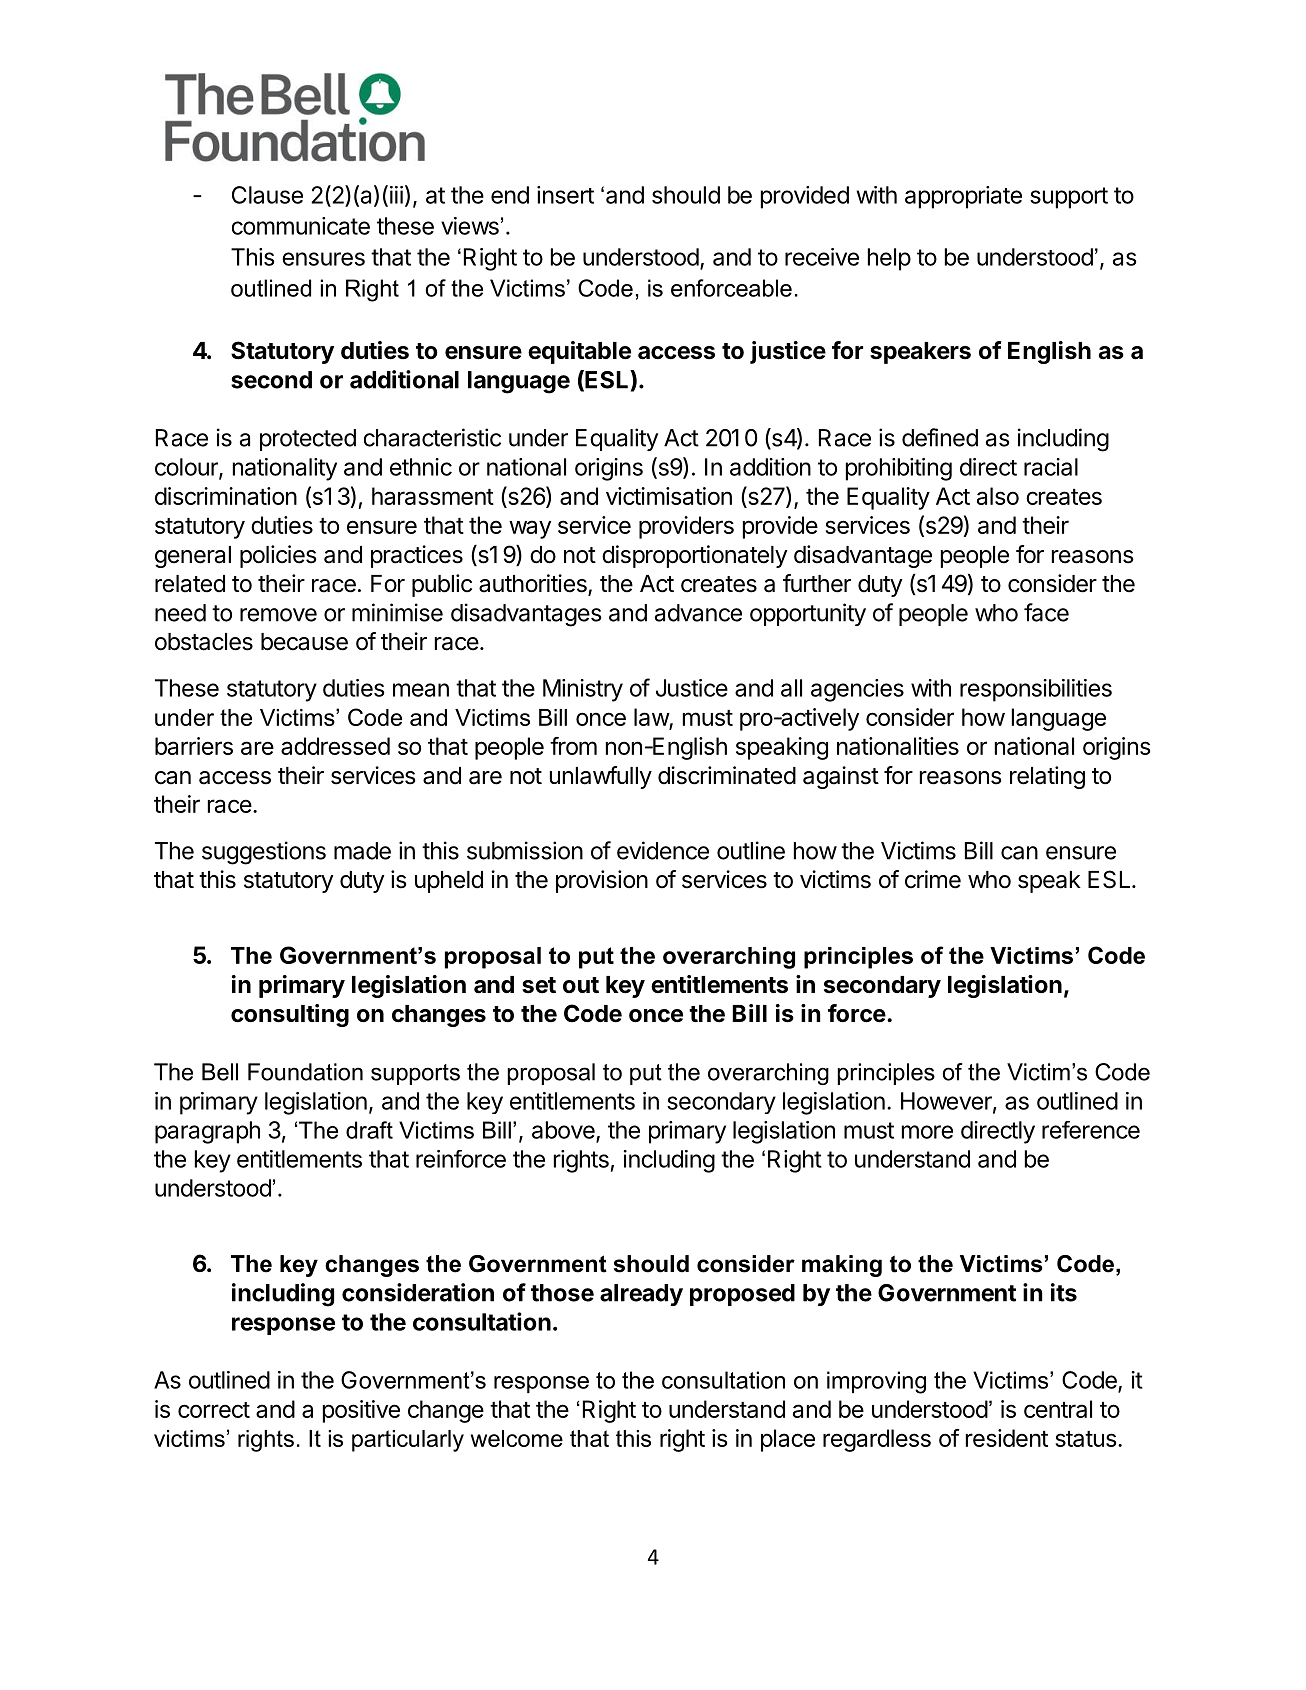 This screenshot has height=1690, width=1306. I want to click on communicate, so click(301, 226).
